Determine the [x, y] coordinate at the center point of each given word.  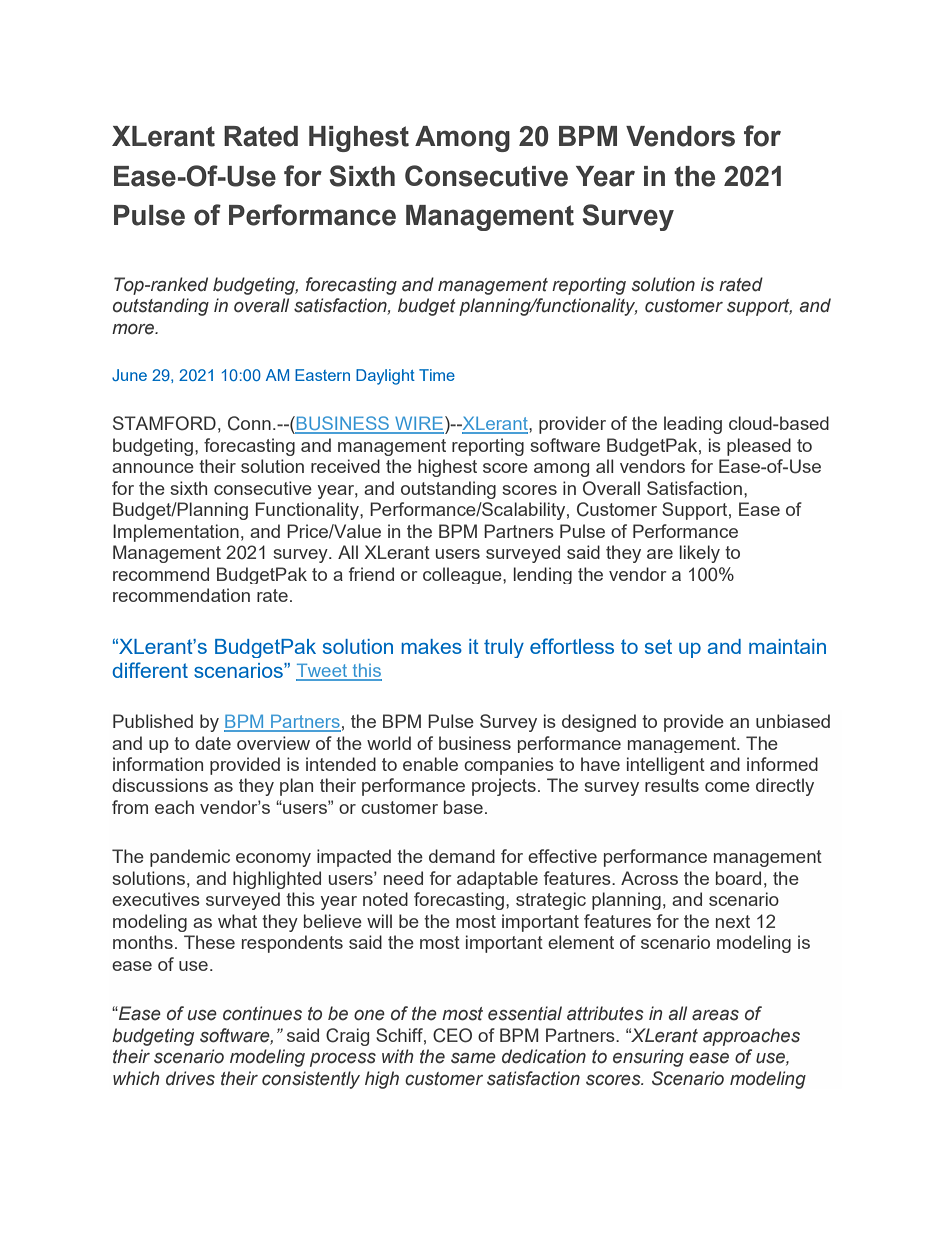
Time [437, 375]
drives [190, 1078]
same [473, 1058]
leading [693, 425]
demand [462, 856]
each [174, 807]
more [134, 329]
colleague [463, 575]
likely [700, 554]
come [727, 787]
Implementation [176, 533]
